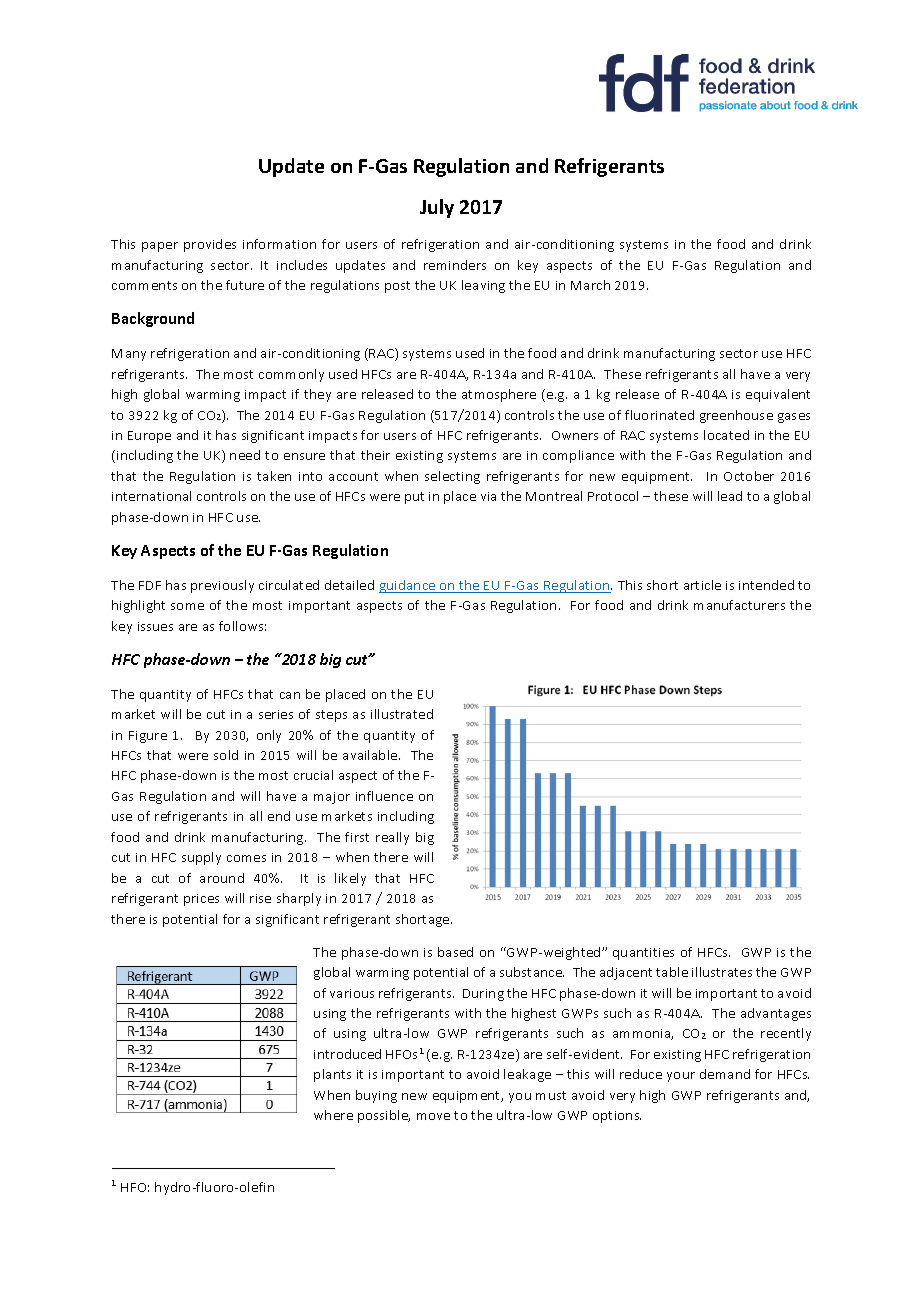 The width and height of the screenshot is (924, 1308). Describe the element at coordinates (590, 285) in the screenshot. I see `March` at that location.
